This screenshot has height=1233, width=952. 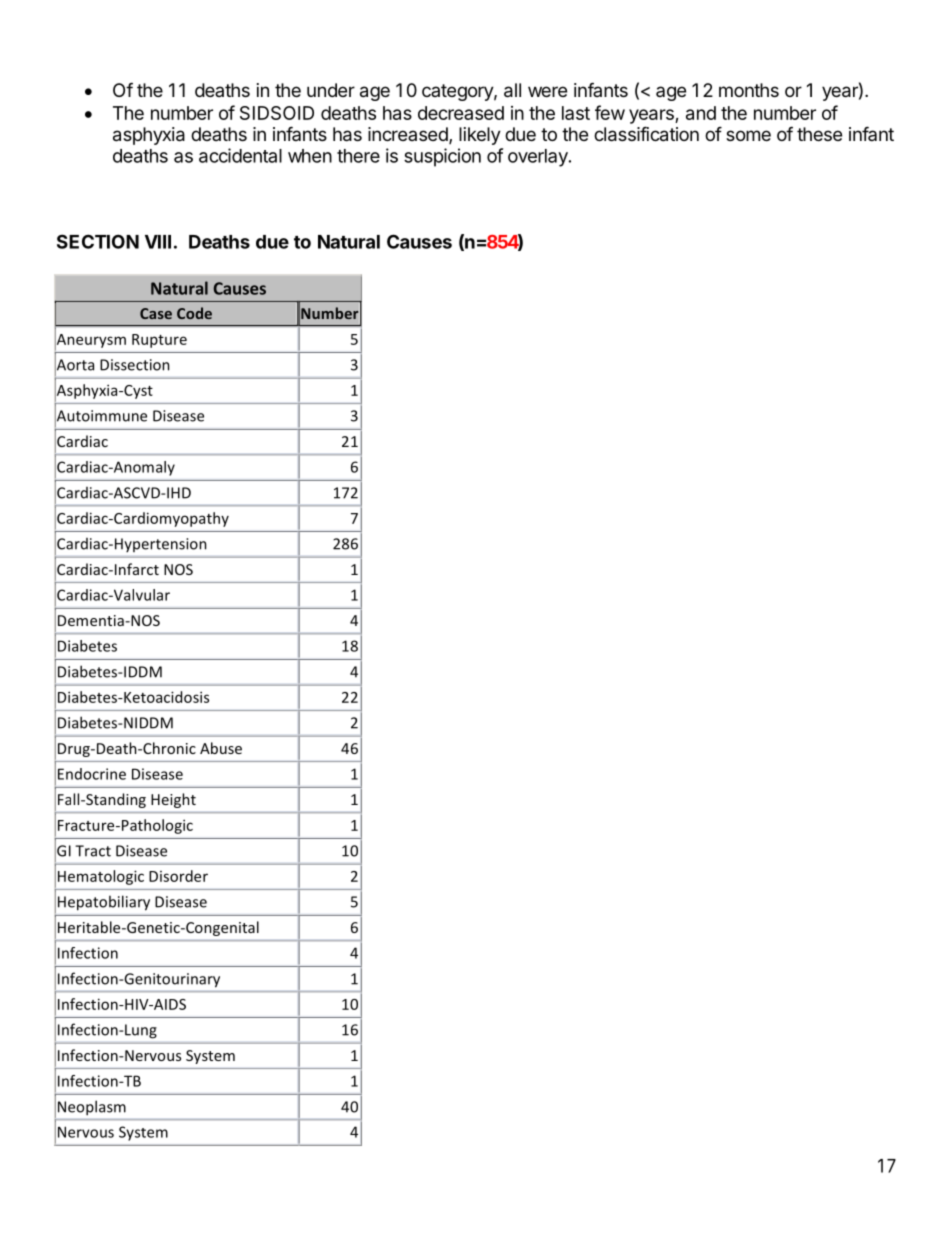 I want to click on some, so click(x=748, y=135).
